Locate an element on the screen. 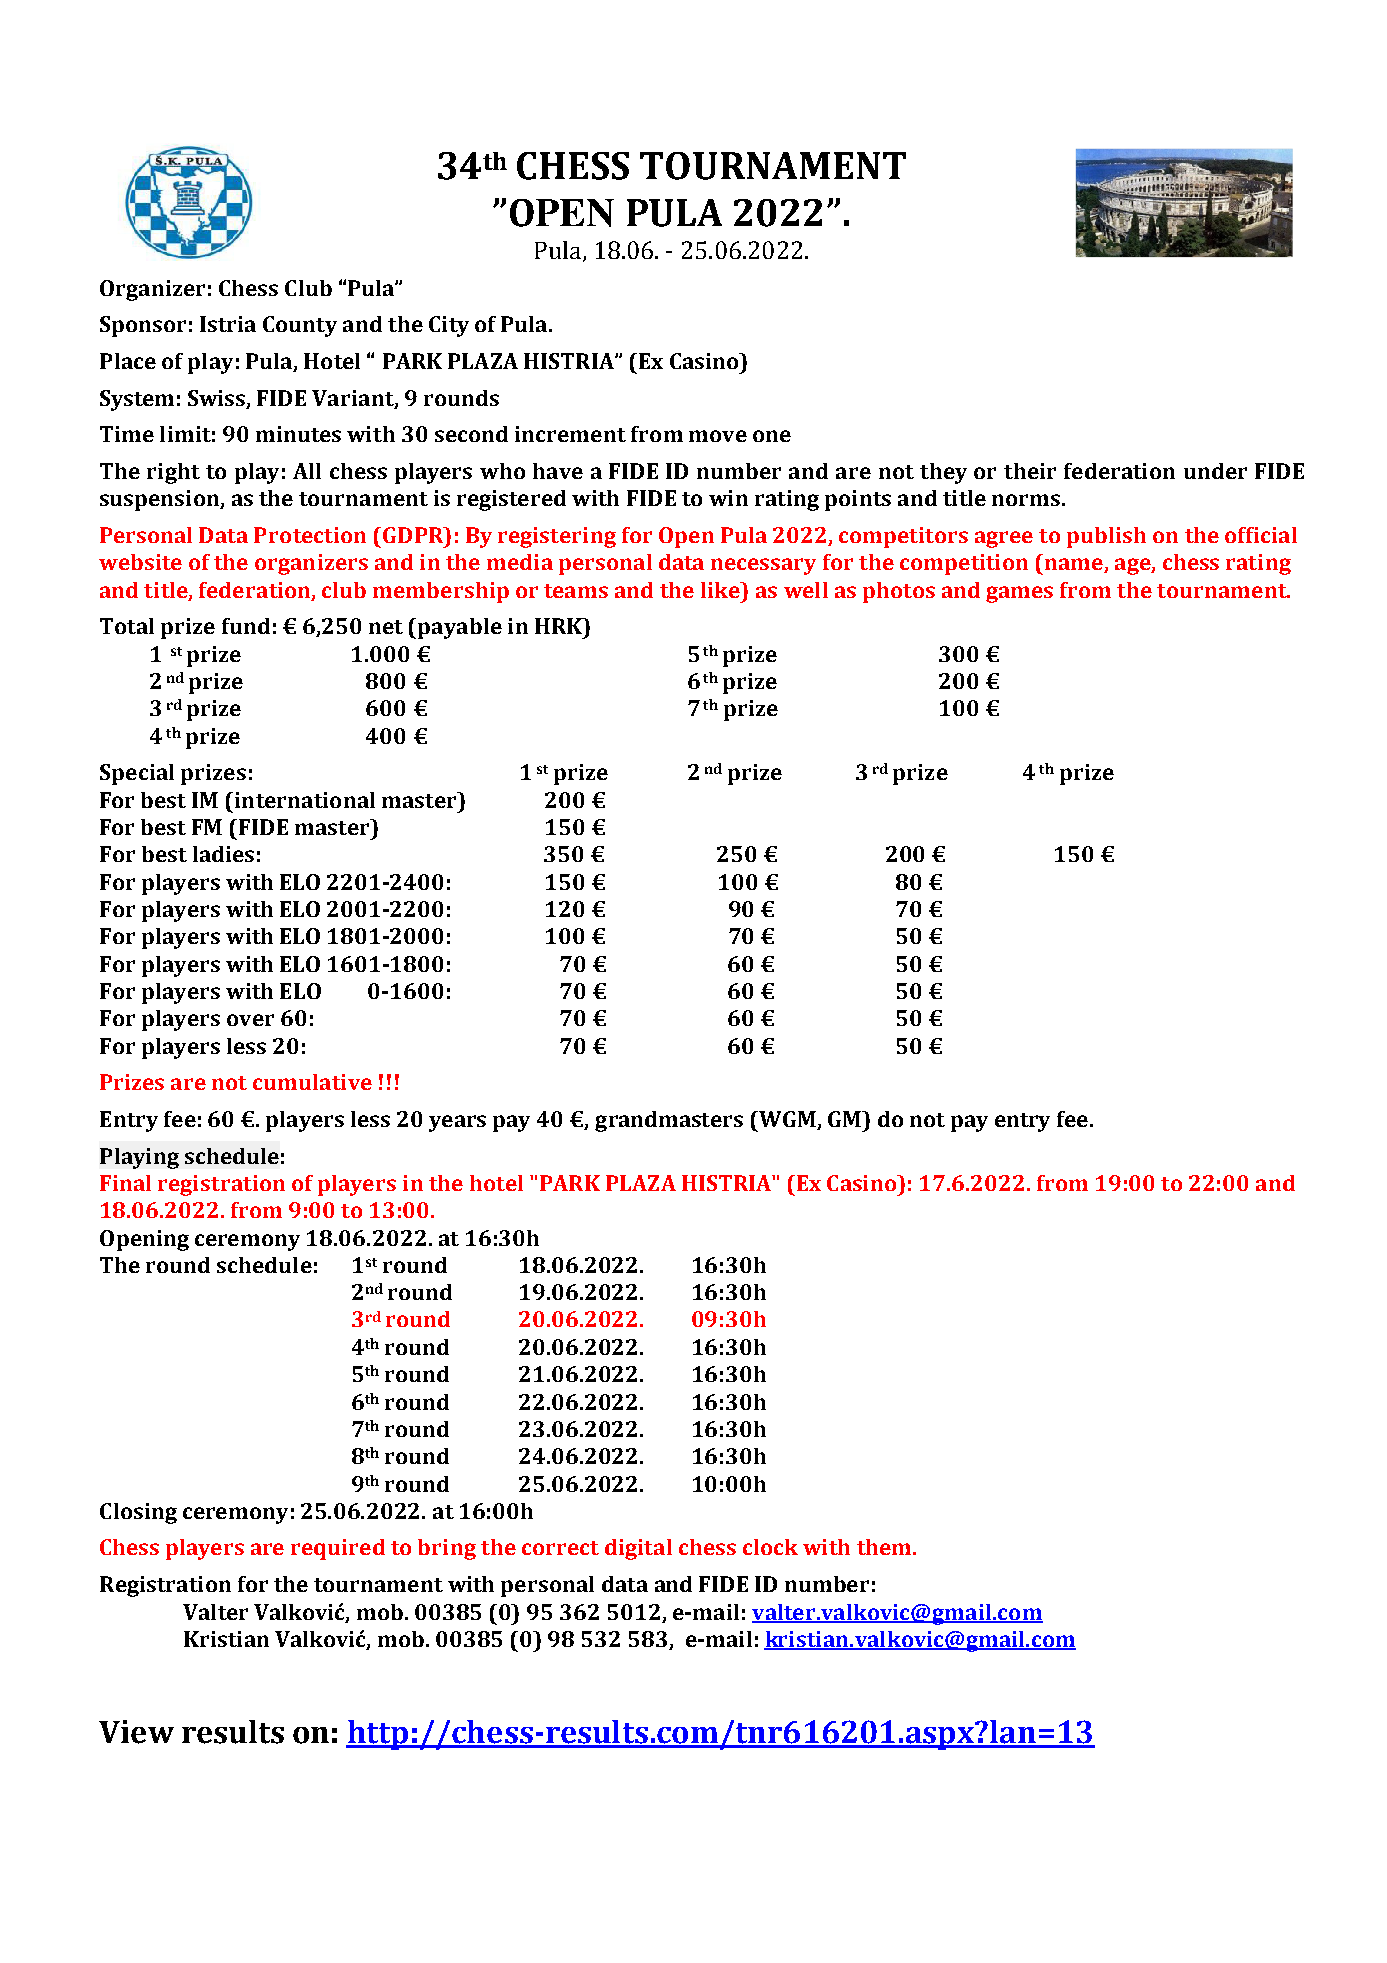  View is located at coordinates (136, 1732).
